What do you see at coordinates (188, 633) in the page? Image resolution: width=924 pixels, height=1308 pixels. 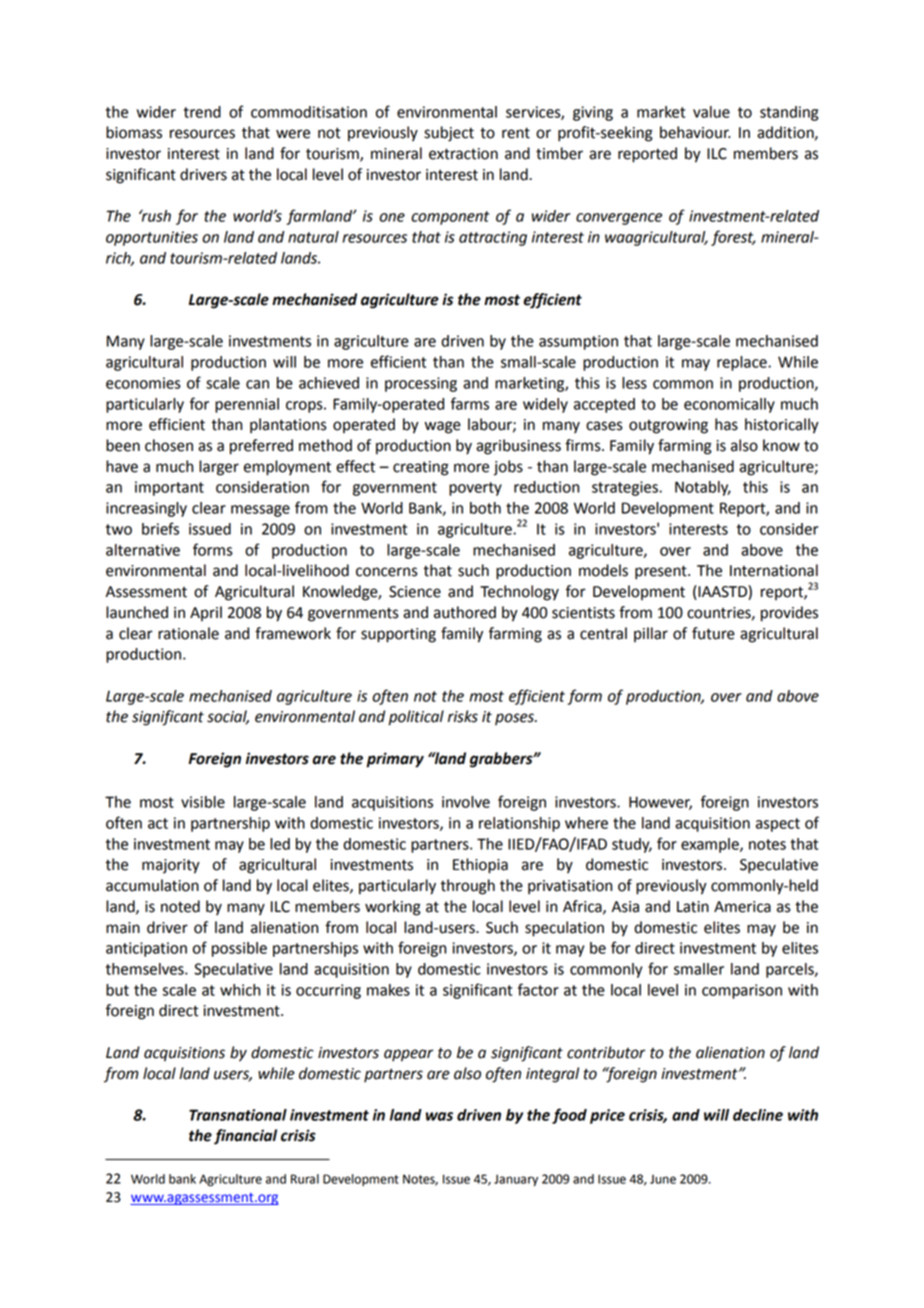 I see `rationale` at bounding box center [188, 633].
